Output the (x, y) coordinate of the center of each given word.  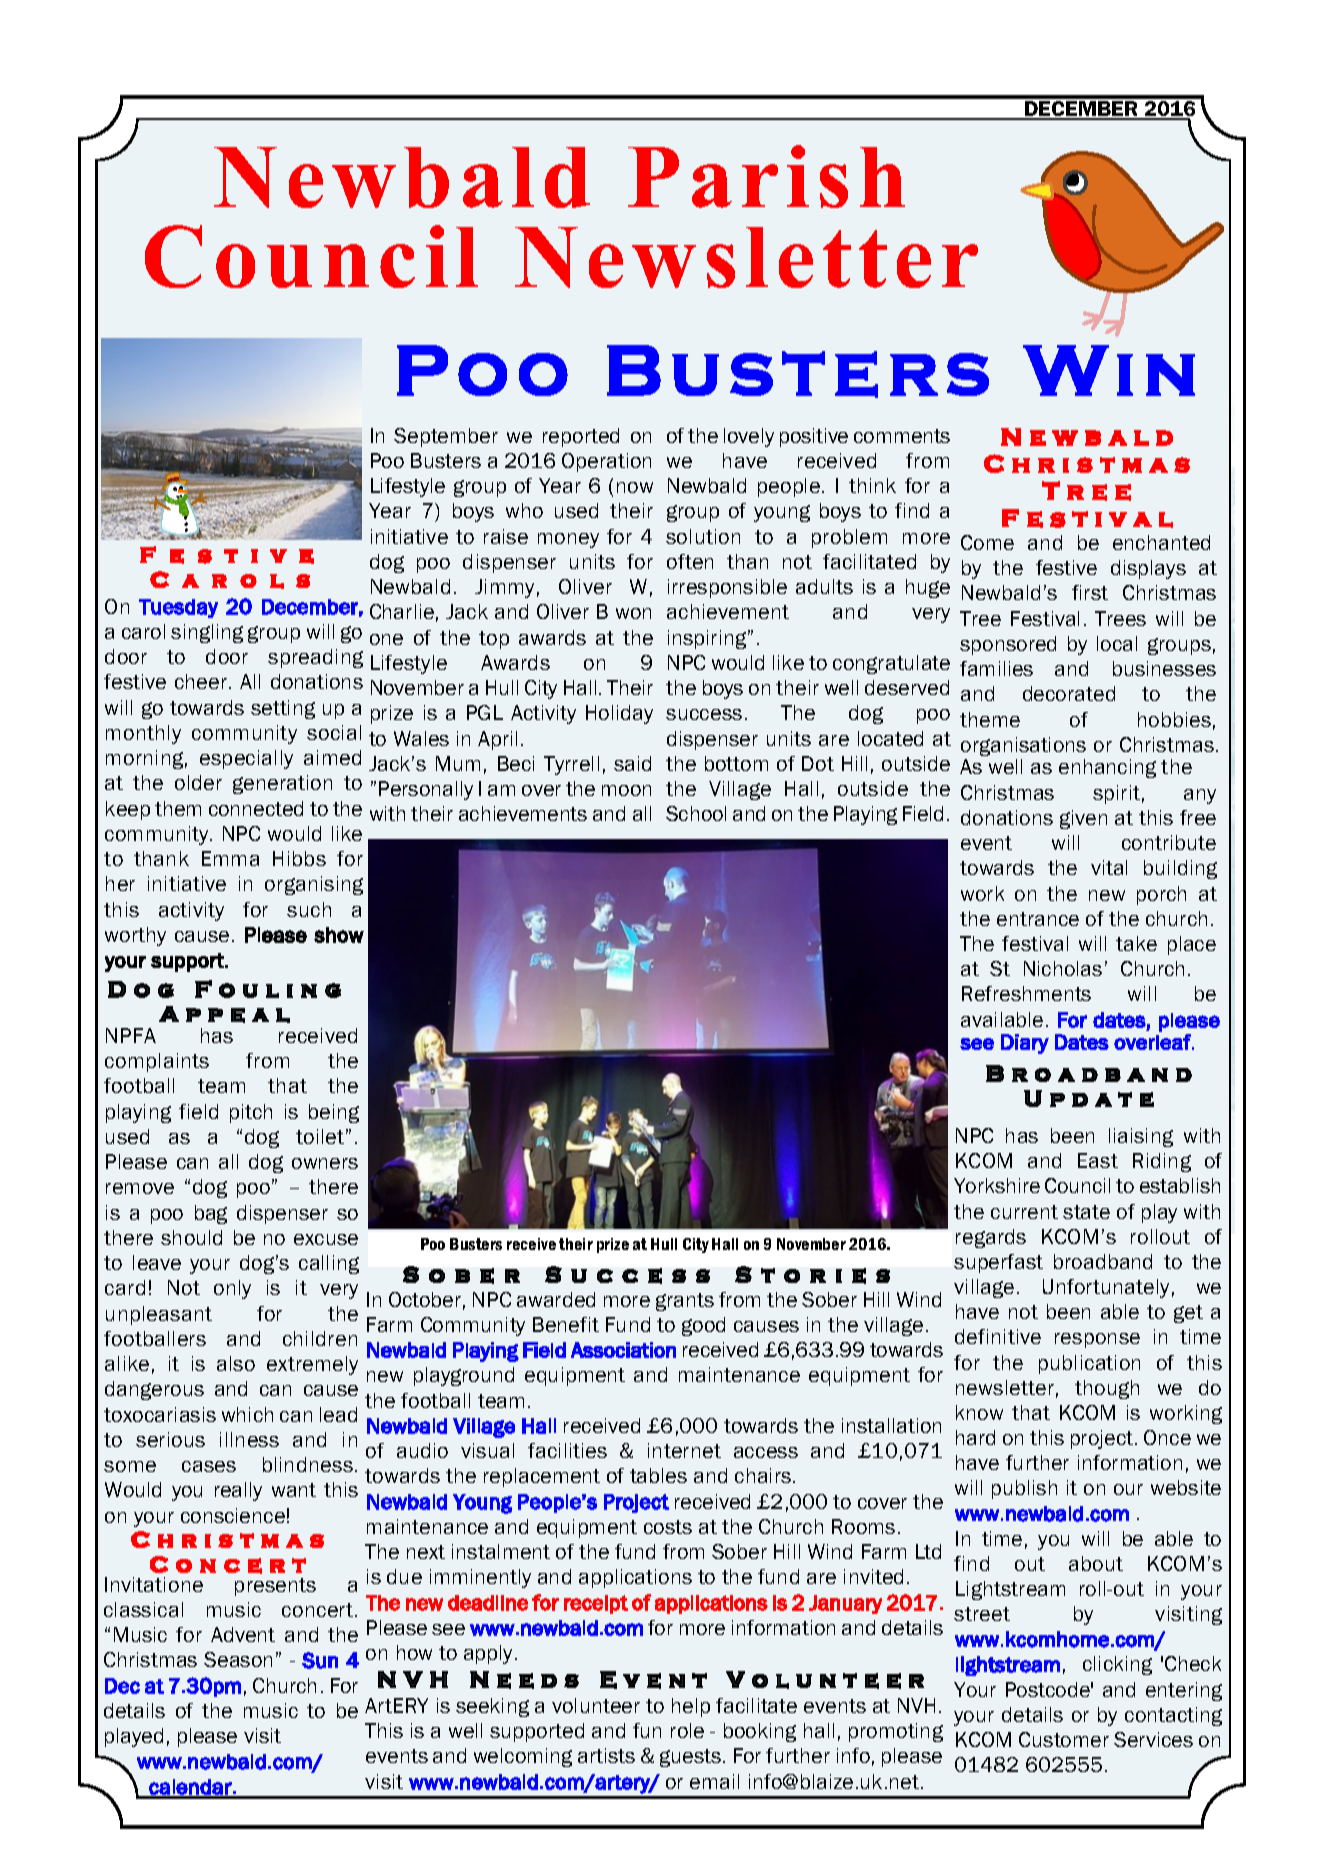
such (309, 909)
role (687, 1730)
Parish (766, 176)
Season (238, 1659)
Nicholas (1063, 968)
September (446, 437)
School (696, 813)
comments (902, 436)
